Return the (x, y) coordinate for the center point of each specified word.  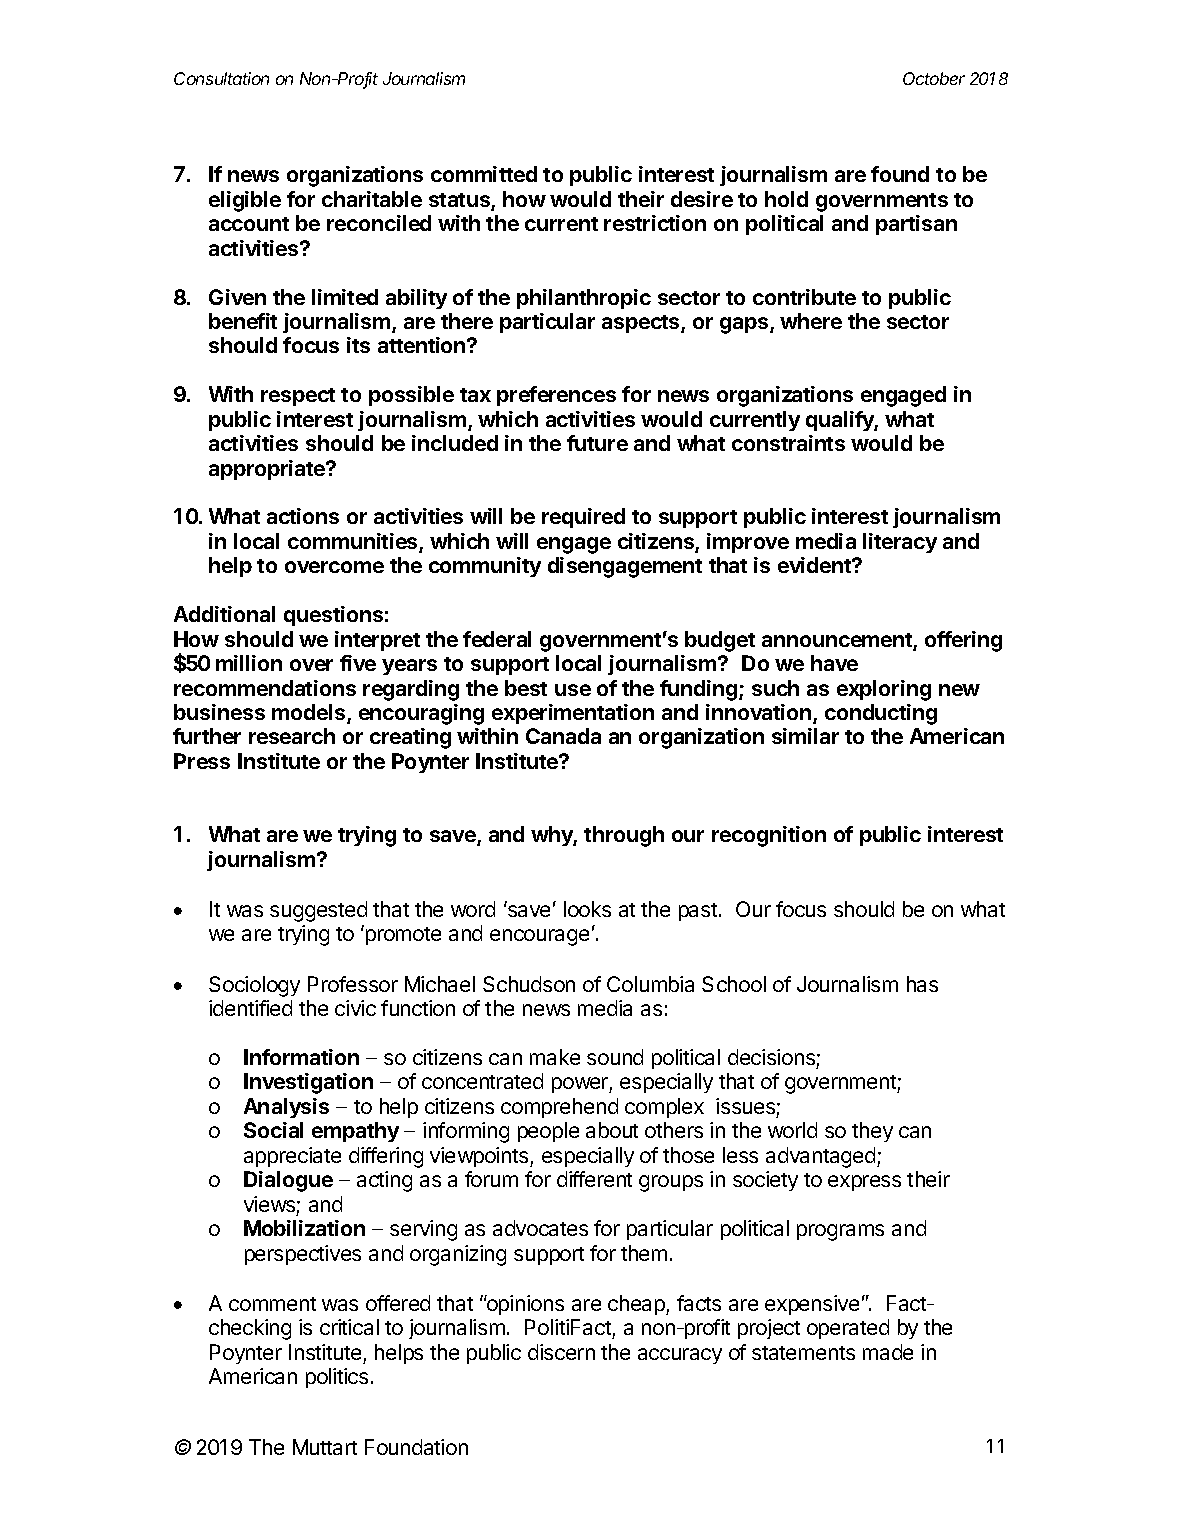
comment (272, 1304)
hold (786, 199)
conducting (881, 714)
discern (561, 1352)
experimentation (573, 714)
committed (484, 174)
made (888, 1352)
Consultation (221, 78)
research (292, 736)
